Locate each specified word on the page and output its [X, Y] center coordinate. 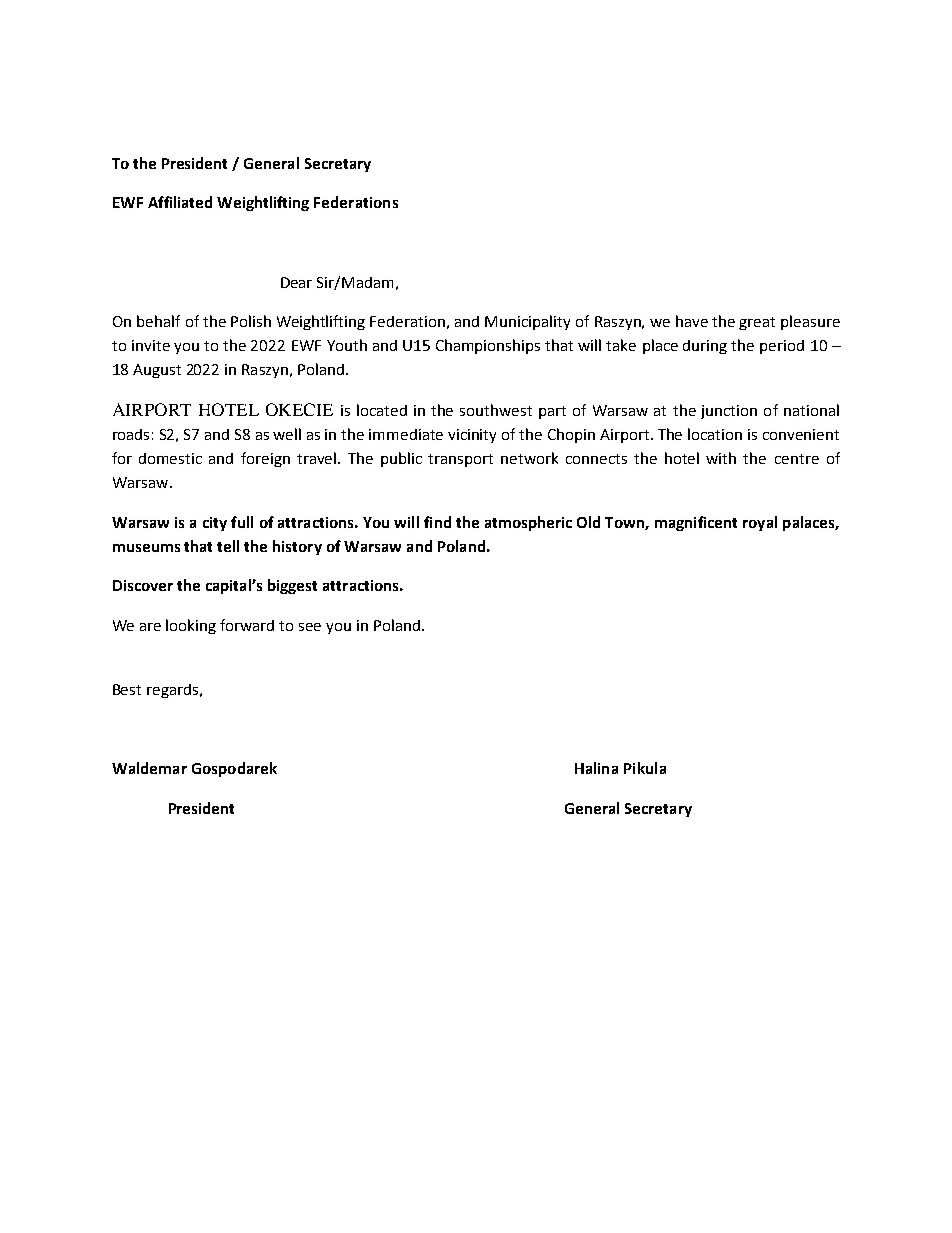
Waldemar [149, 768]
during [705, 347]
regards [172, 691]
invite [151, 345]
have [692, 321]
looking [191, 626]
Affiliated [180, 202]
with [721, 458]
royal [760, 523]
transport [460, 460]
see [310, 627]
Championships [488, 346]
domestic [170, 458]
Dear [296, 282]
